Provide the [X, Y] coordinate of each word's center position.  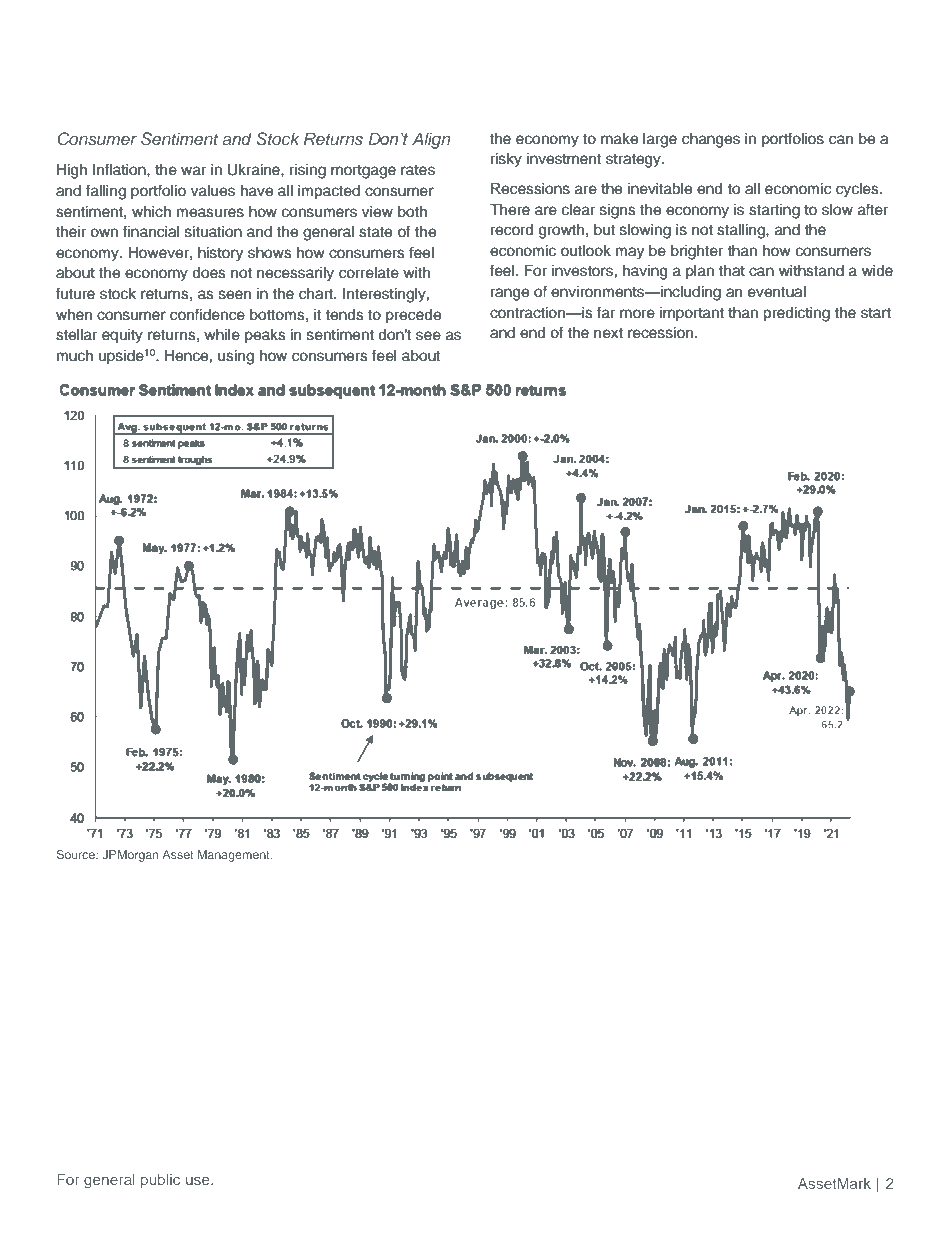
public [160, 1181]
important [692, 314]
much [75, 356]
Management [235, 856]
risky [506, 160]
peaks [265, 336]
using [236, 357]
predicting [796, 314]
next [608, 333]
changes [711, 140]
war [193, 171]
